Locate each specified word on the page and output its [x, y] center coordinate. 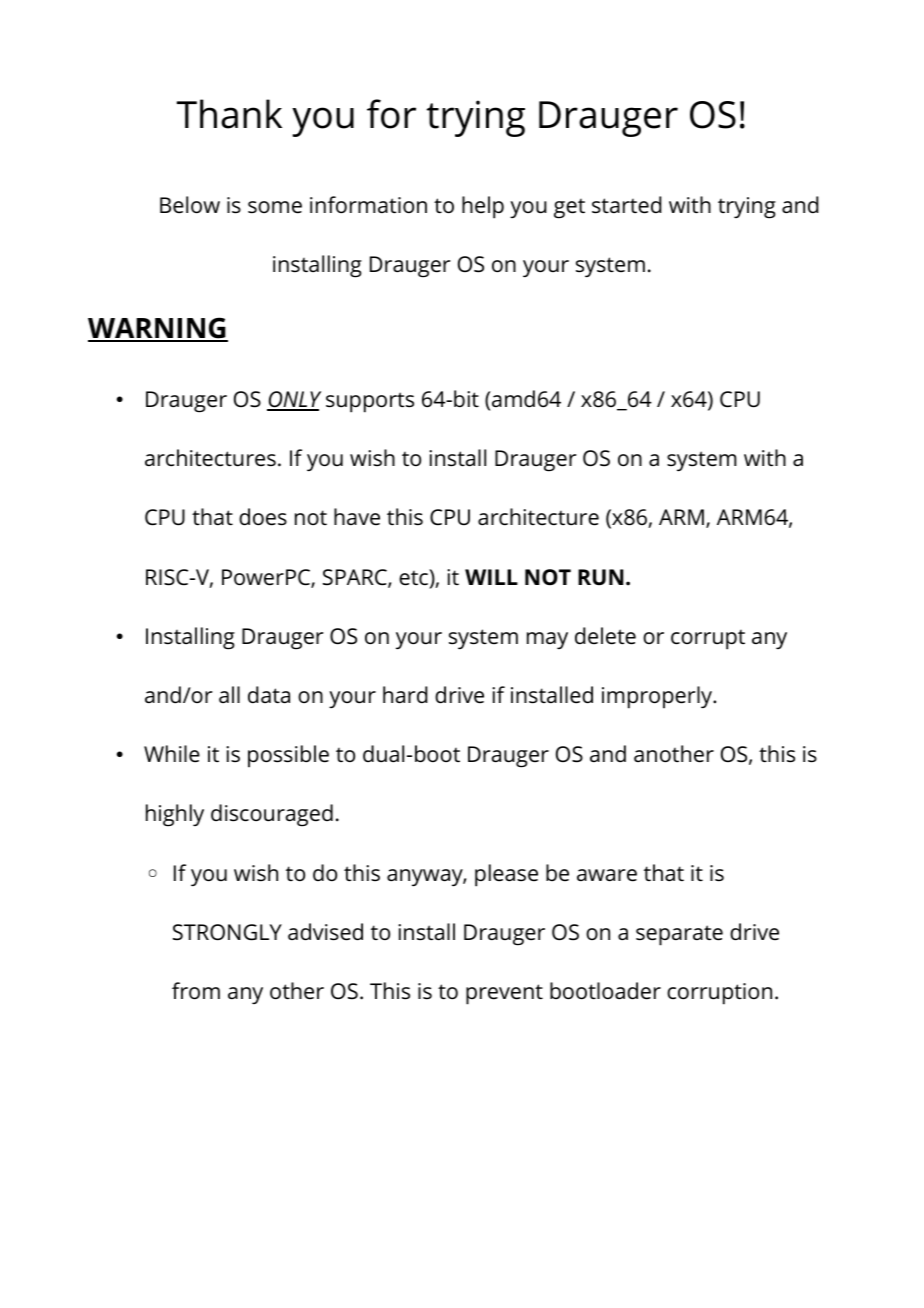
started [627, 205]
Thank [229, 114]
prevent [504, 994]
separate [679, 935]
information [368, 205]
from [196, 991]
